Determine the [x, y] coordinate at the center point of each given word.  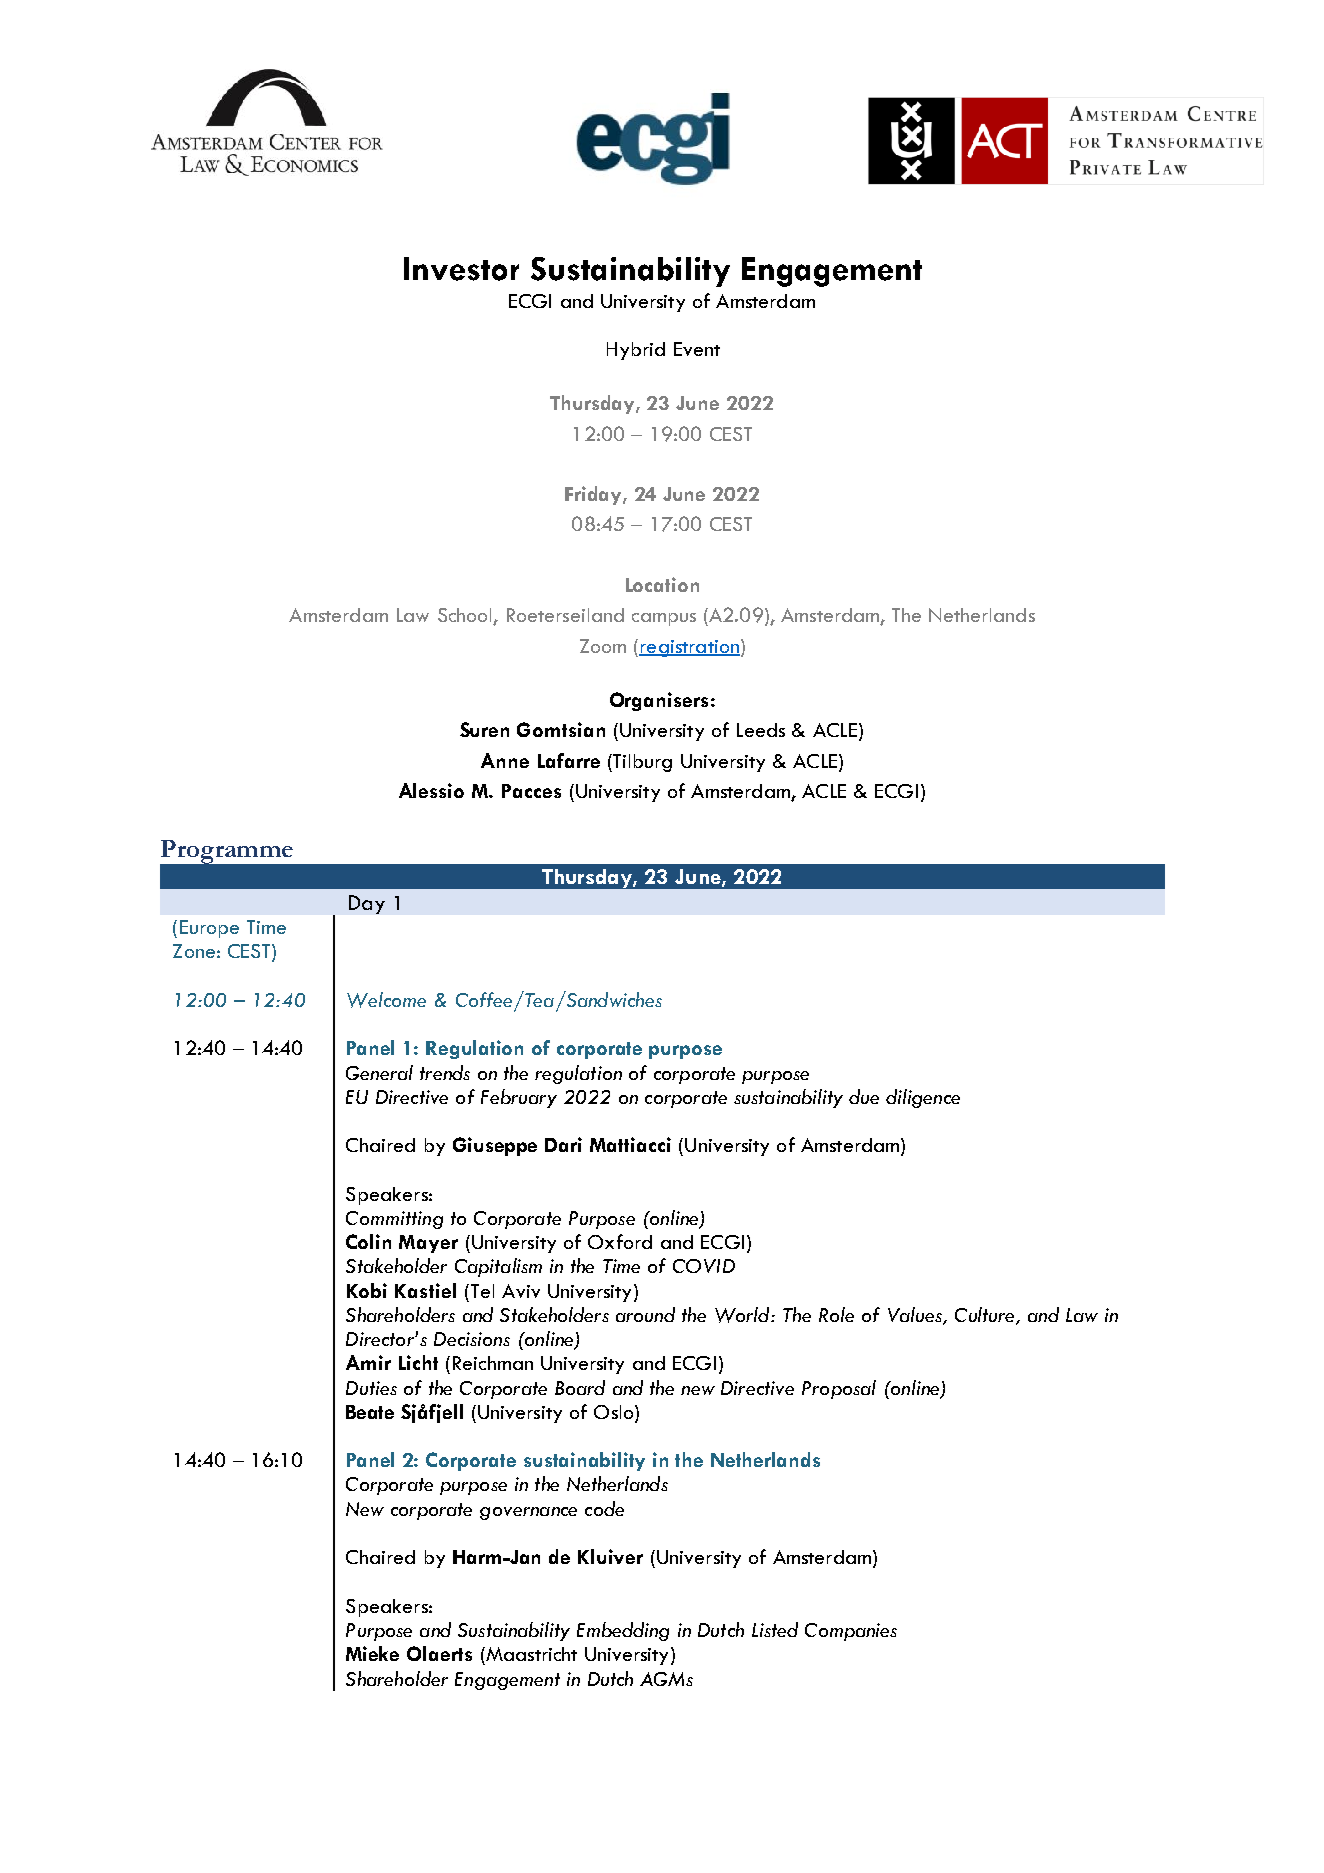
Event [697, 349]
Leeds [761, 730]
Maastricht [530, 1654]
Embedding [623, 1631]
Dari [563, 1144]
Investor [461, 269]
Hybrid [636, 351]
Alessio [431, 790]
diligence [923, 1098]
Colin [368, 1241]
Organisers [659, 701]
